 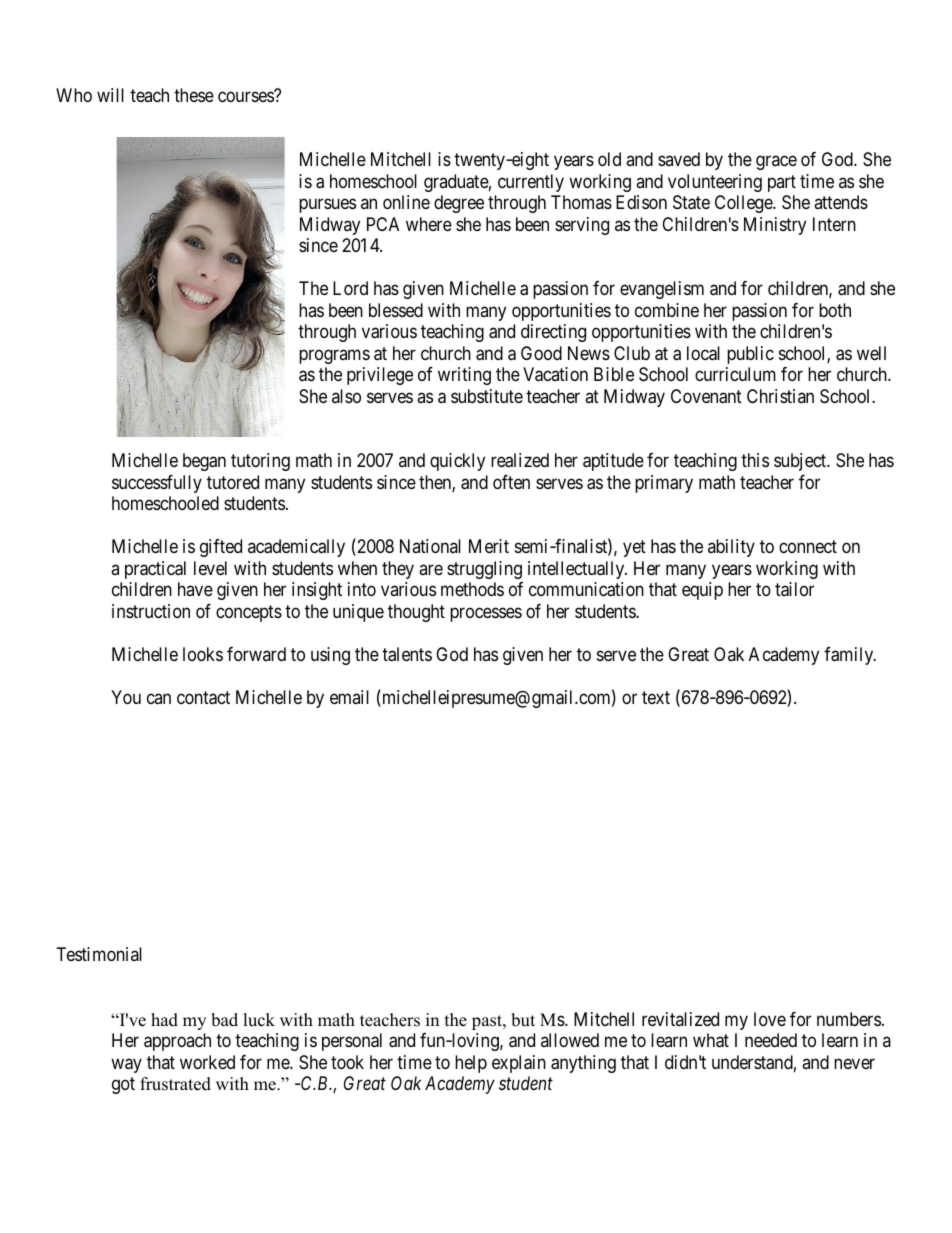 What do you see at coordinates (349, 697) in the page?
I see `email` at bounding box center [349, 697].
